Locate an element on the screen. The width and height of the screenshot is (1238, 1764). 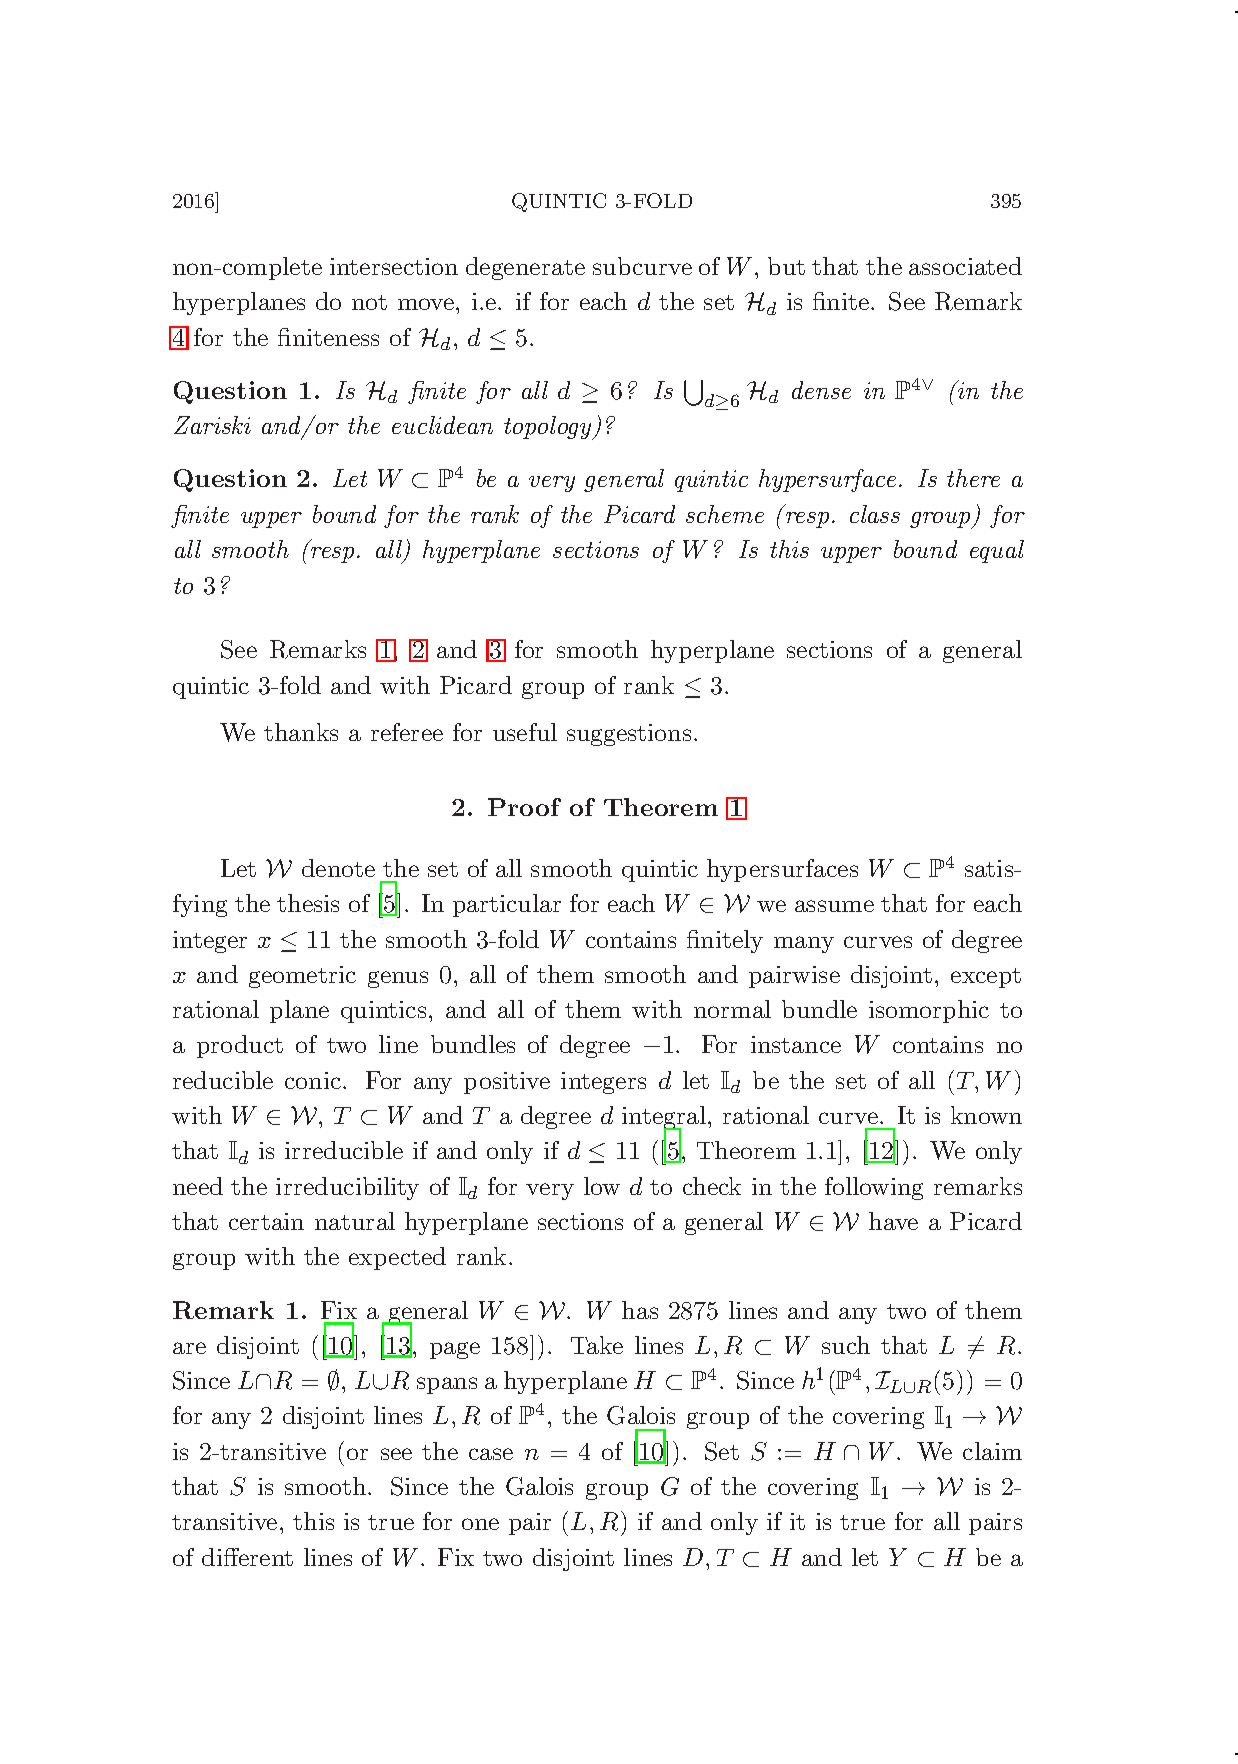
intersection is located at coordinates (394, 266).
